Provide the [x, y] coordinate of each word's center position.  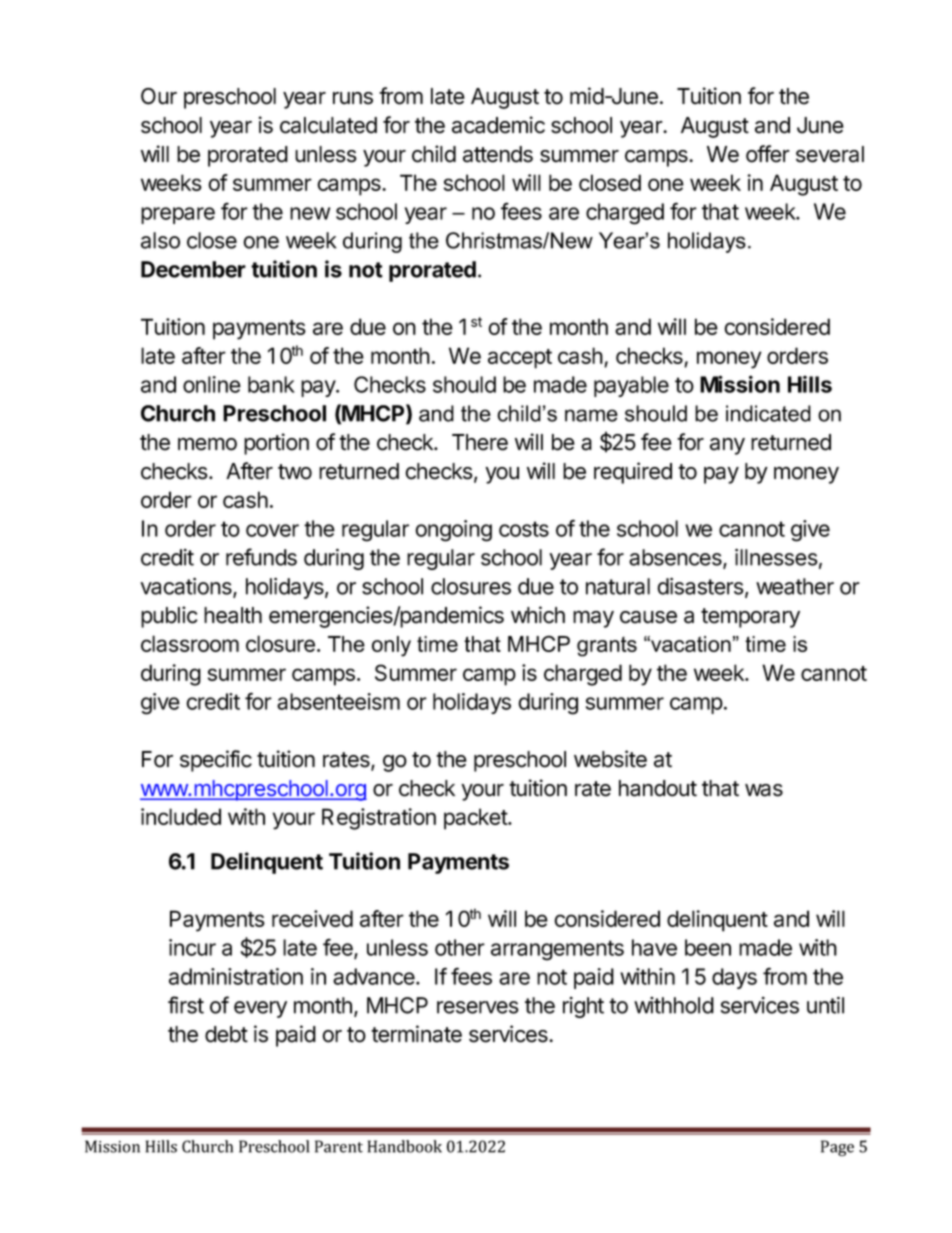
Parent [339, 1146]
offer [768, 154]
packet [476, 819]
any [727, 446]
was [764, 790]
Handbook [405, 1146]
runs [353, 98]
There [480, 442]
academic [498, 125]
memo [207, 444]
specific [216, 761]
